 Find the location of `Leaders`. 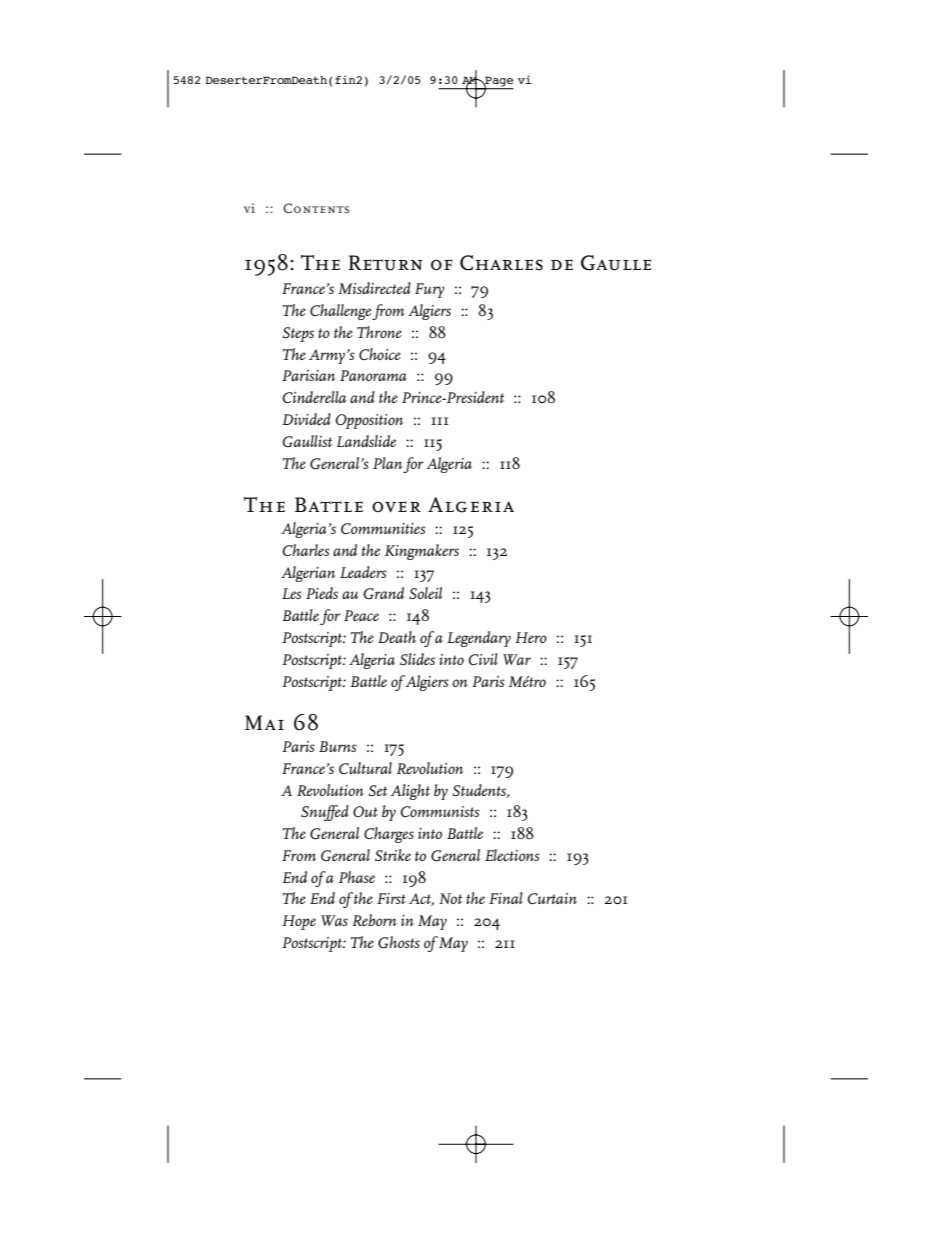

Leaders is located at coordinates (363, 572).
